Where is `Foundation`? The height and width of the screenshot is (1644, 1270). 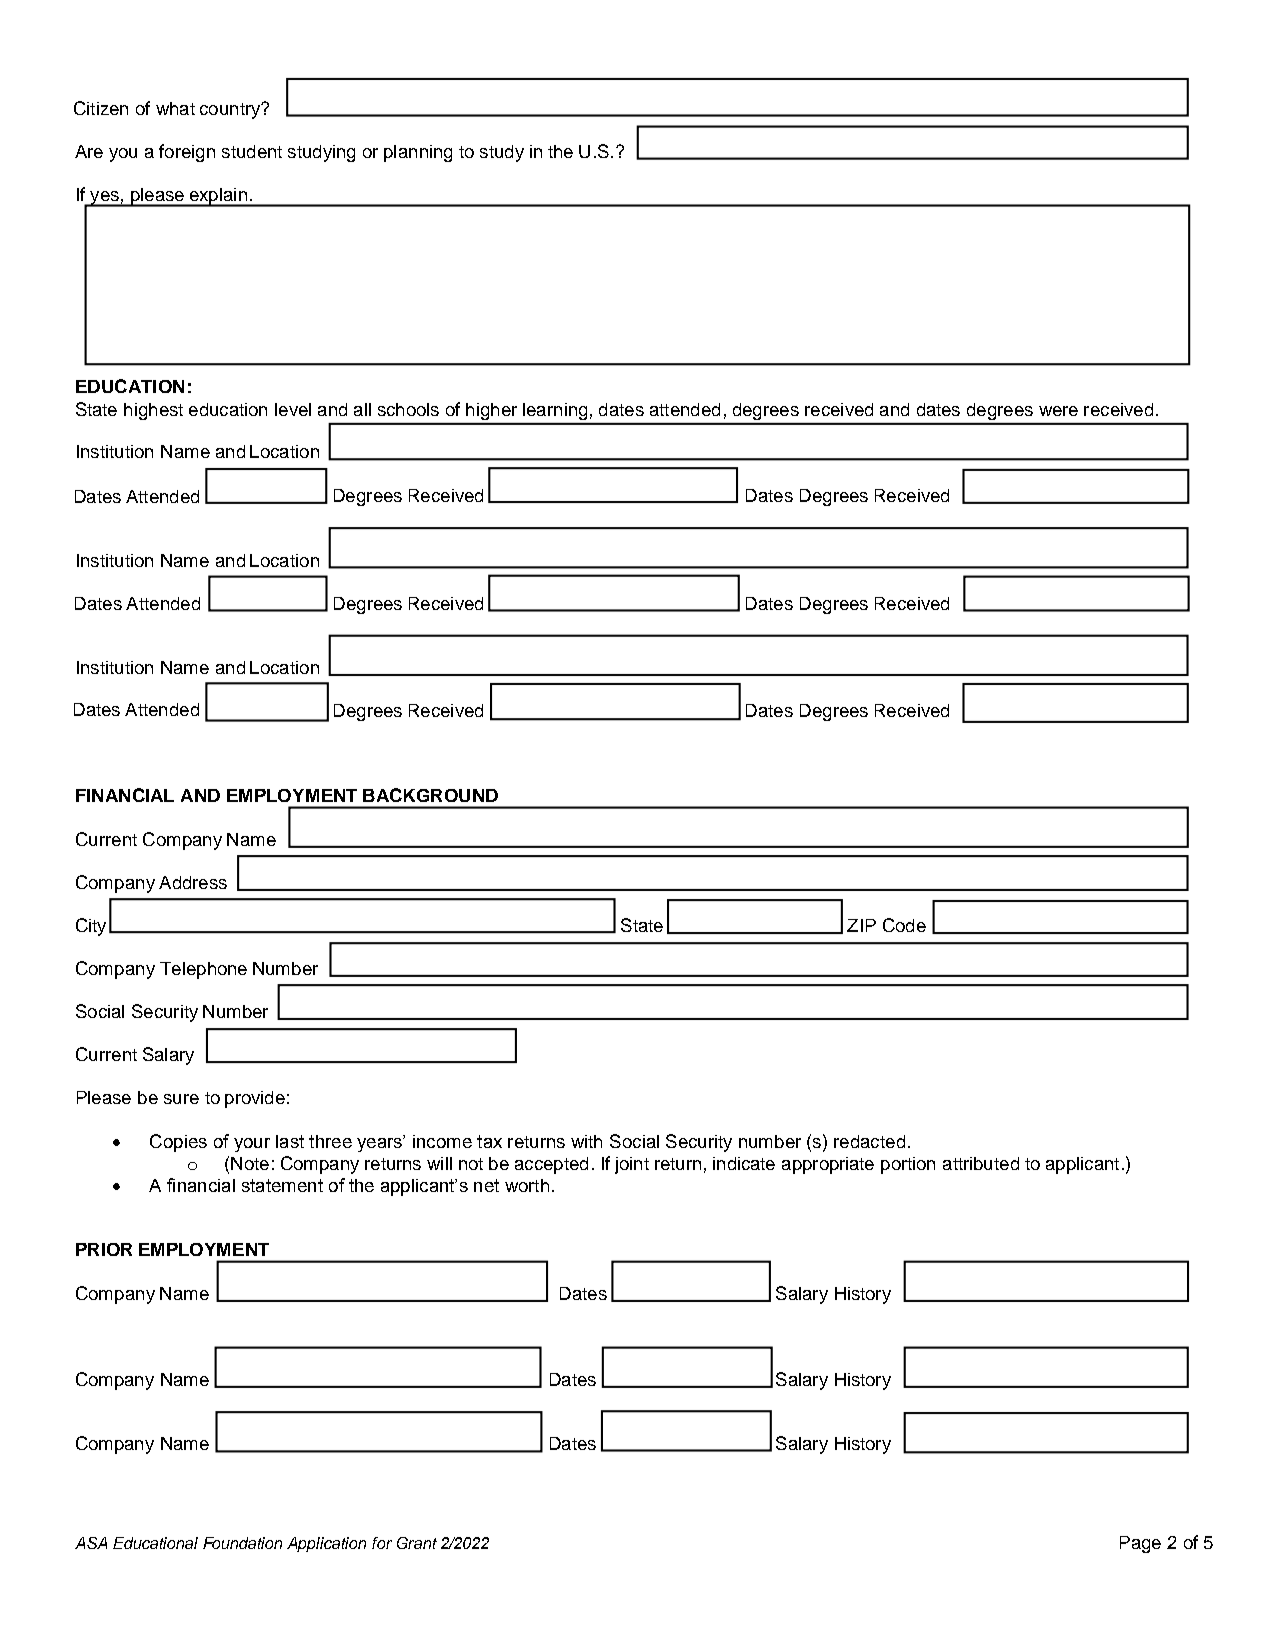 Foundation is located at coordinates (242, 1543).
